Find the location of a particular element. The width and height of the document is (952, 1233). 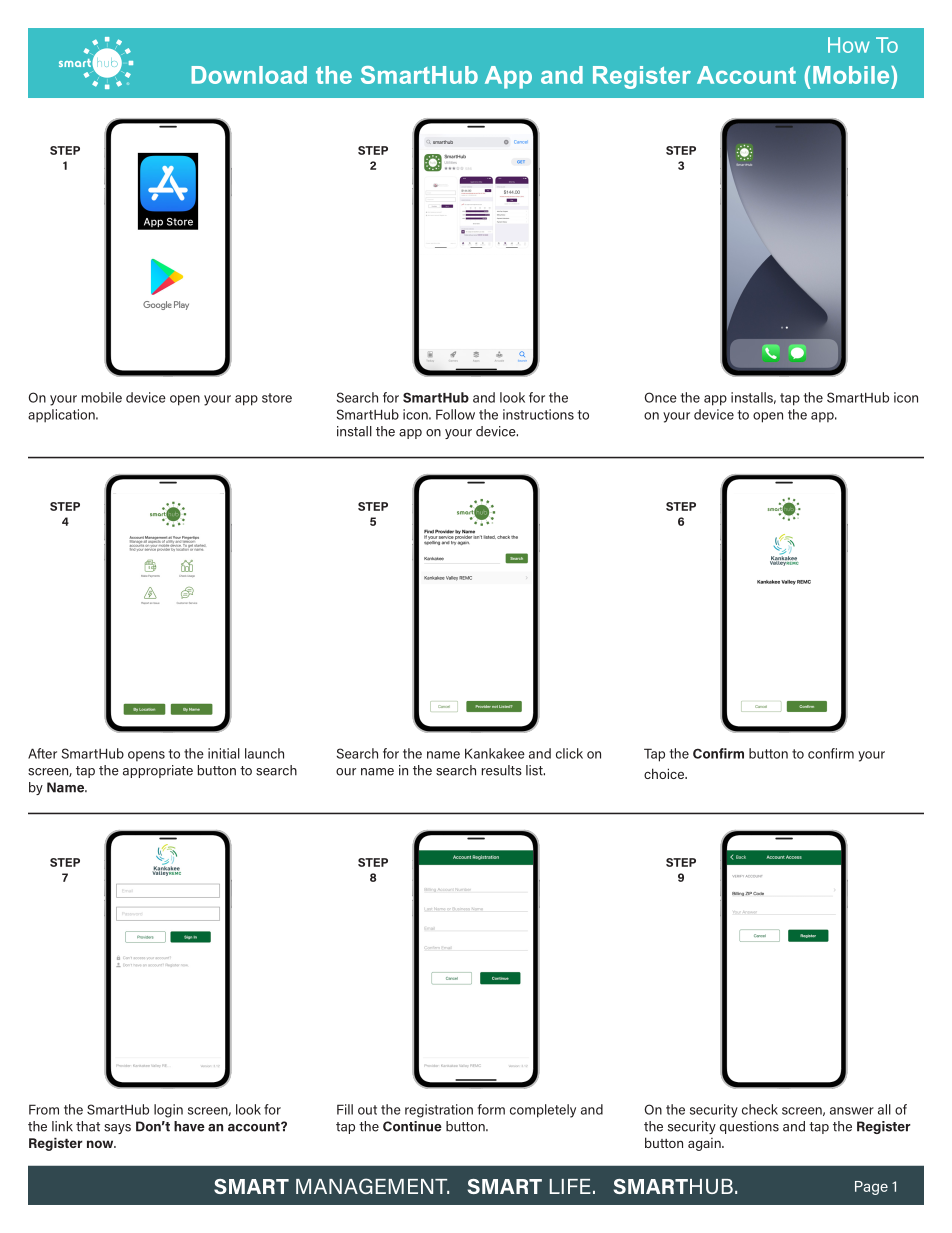

Once is located at coordinates (660, 397).
